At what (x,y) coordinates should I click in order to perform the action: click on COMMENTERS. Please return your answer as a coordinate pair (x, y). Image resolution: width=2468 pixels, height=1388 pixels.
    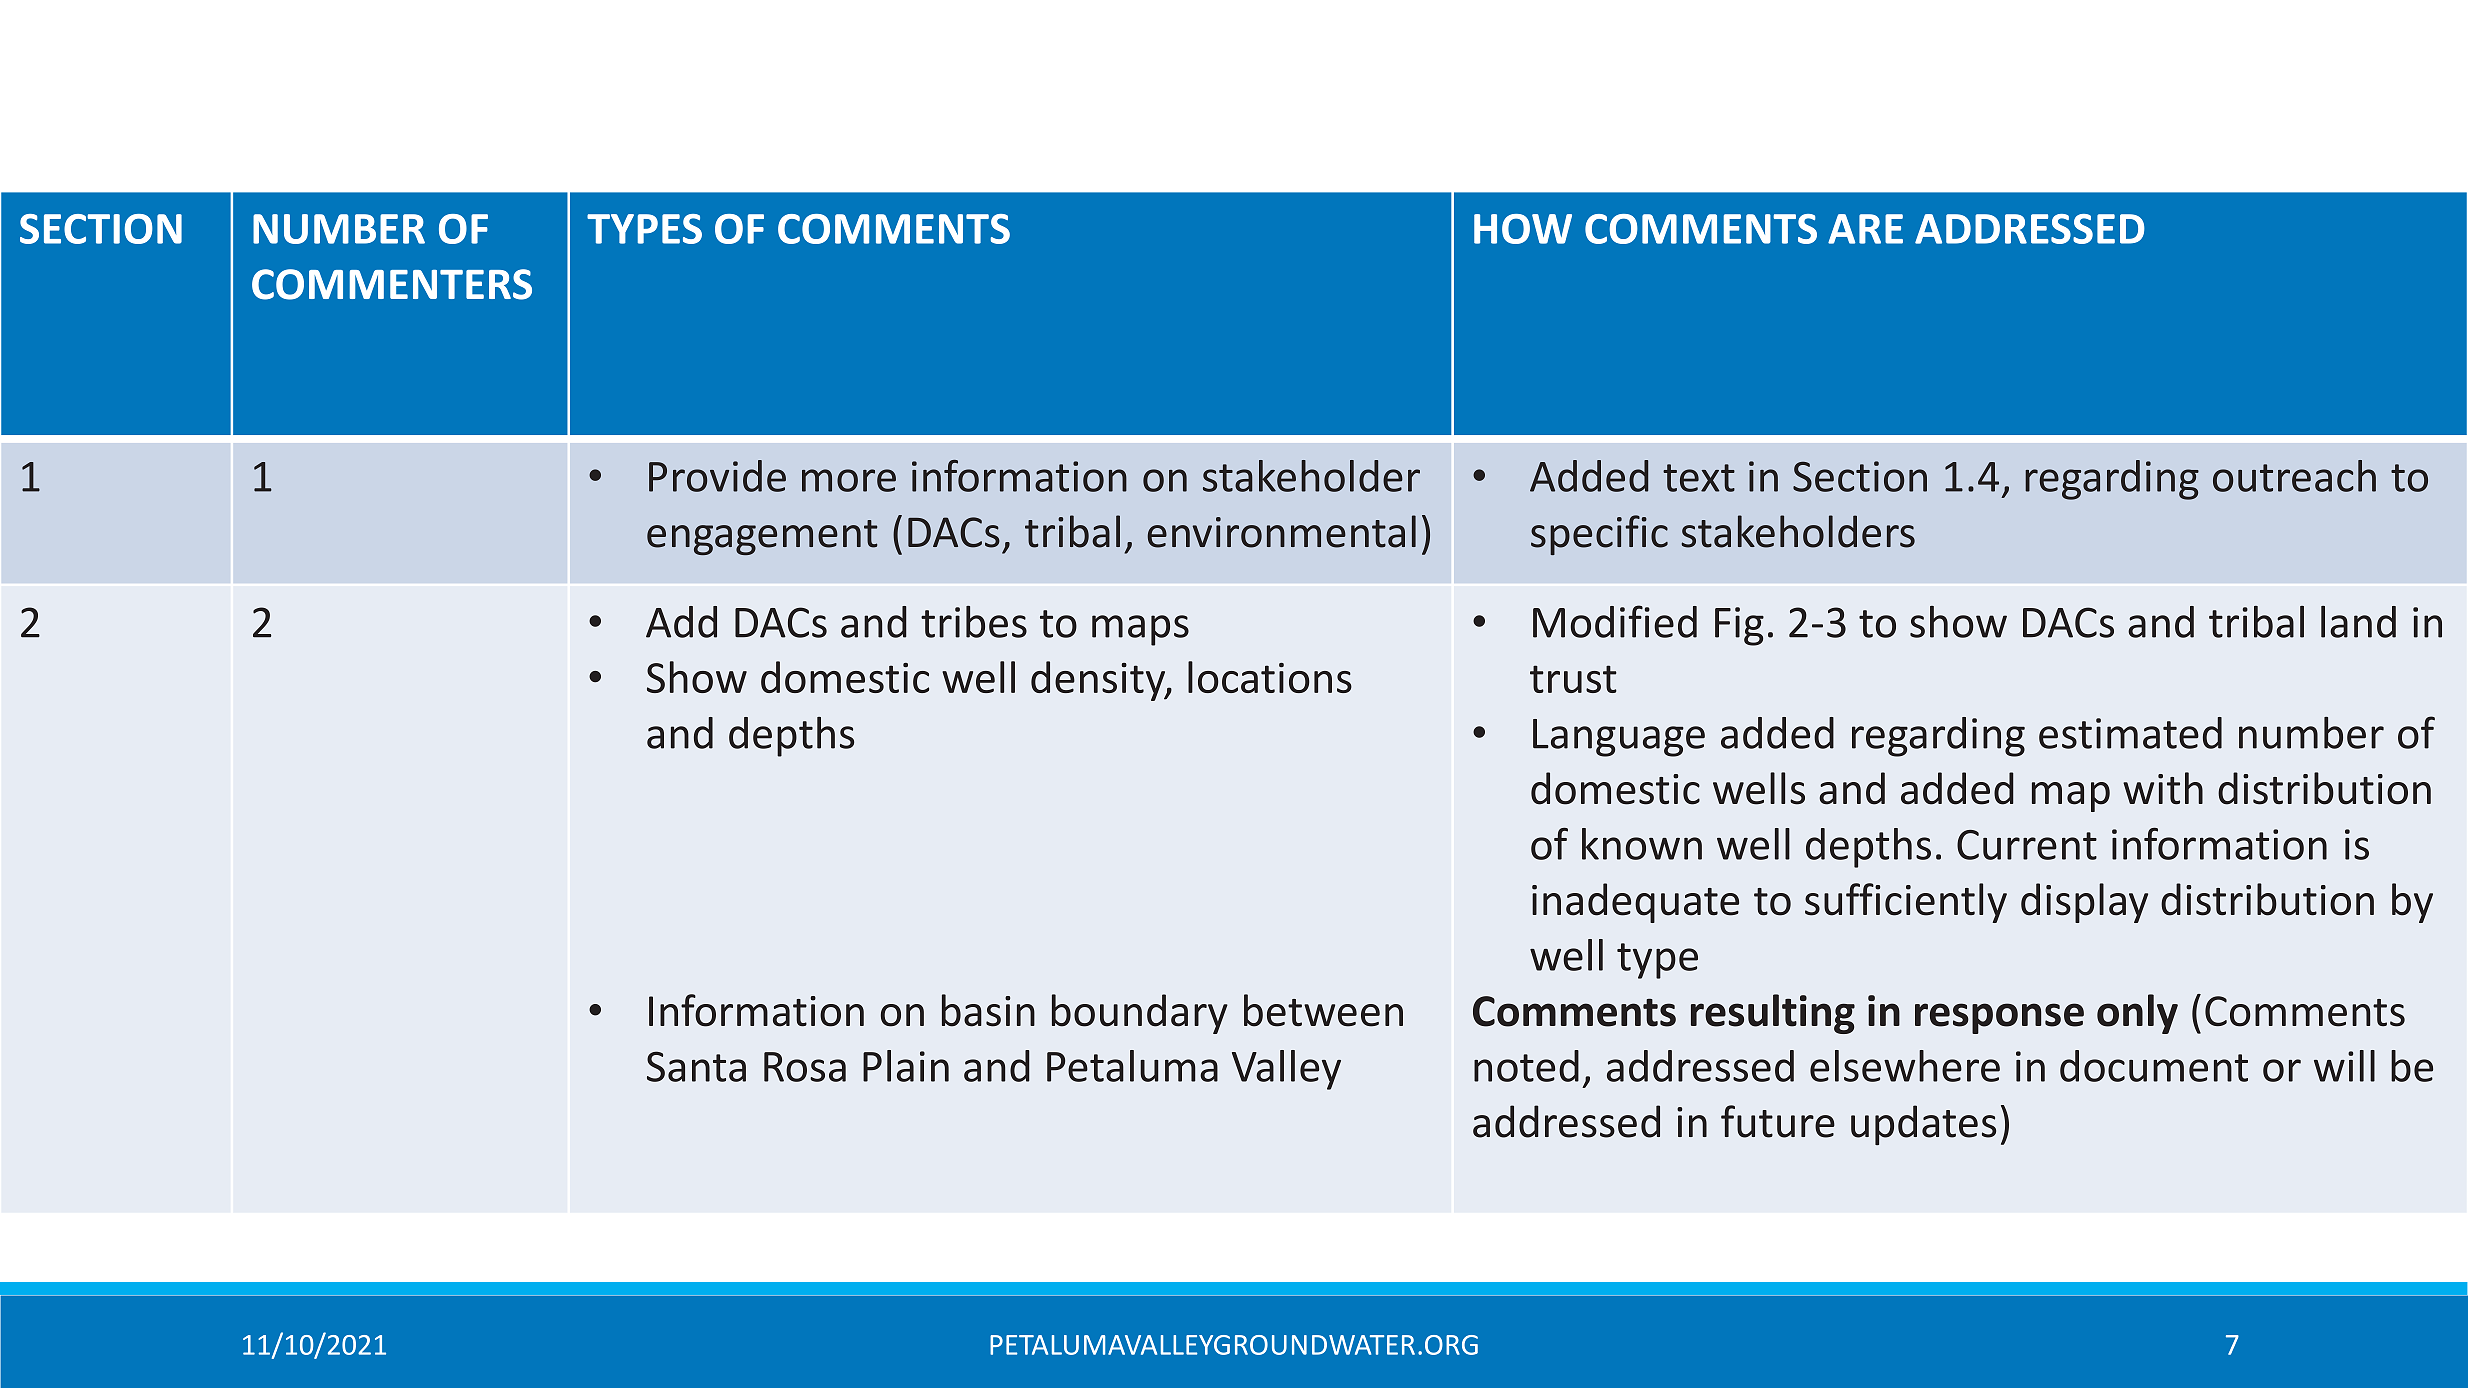
    Looking at the image, I should click on (392, 284).
